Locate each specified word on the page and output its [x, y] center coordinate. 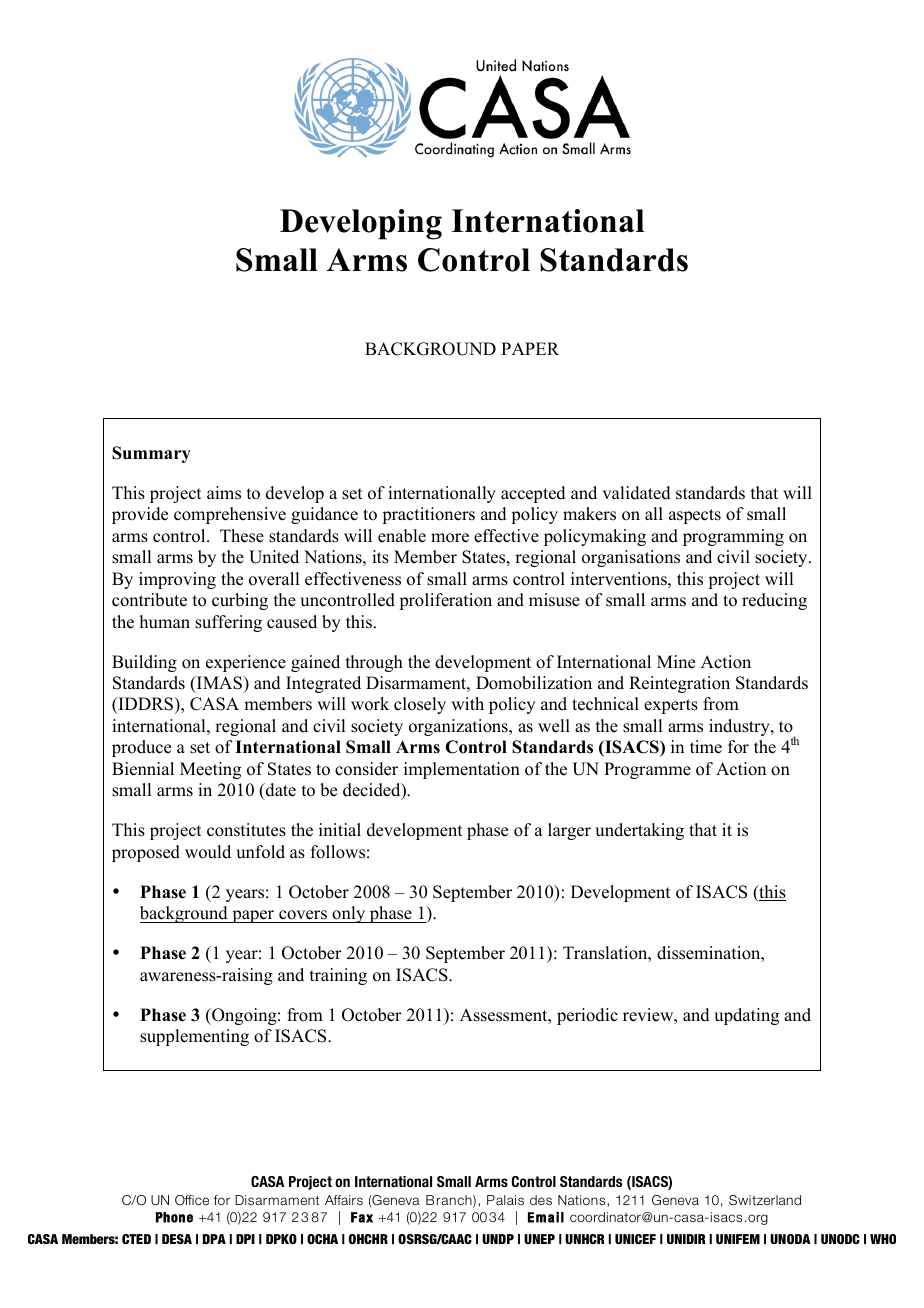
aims [224, 493]
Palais [505, 1200]
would [208, 852]
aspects [695, 516]
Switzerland [765, 1200]
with [467, 703]
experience [246, 663]
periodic [587, 1016]
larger [569, 831]
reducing [774, 601]
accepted [533, 494]
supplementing [194, 1037]
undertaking [639, 831]
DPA [214, 1239]
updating [746, 1016]
